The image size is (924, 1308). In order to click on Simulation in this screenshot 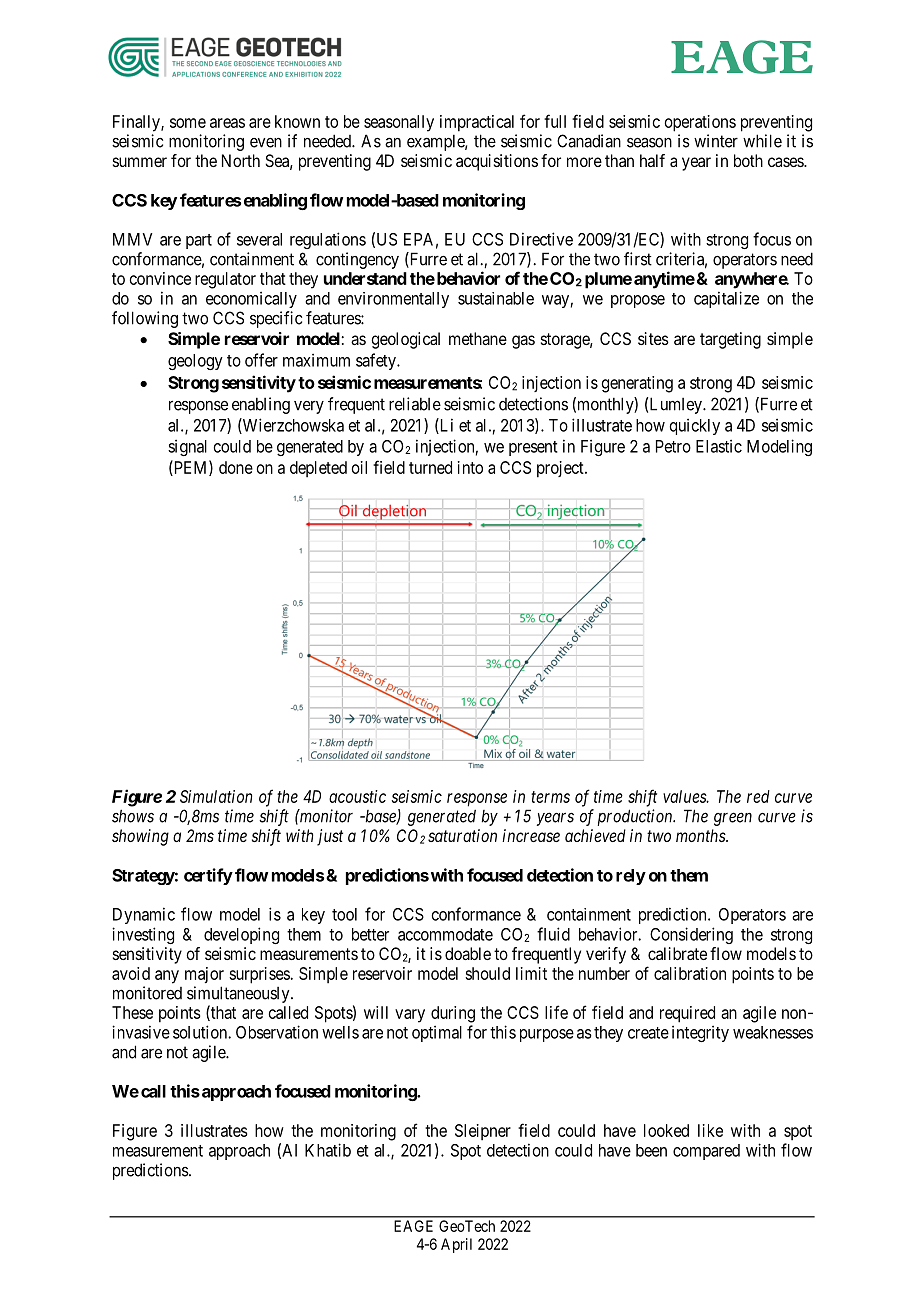, I will do `click(216, 796)`.
